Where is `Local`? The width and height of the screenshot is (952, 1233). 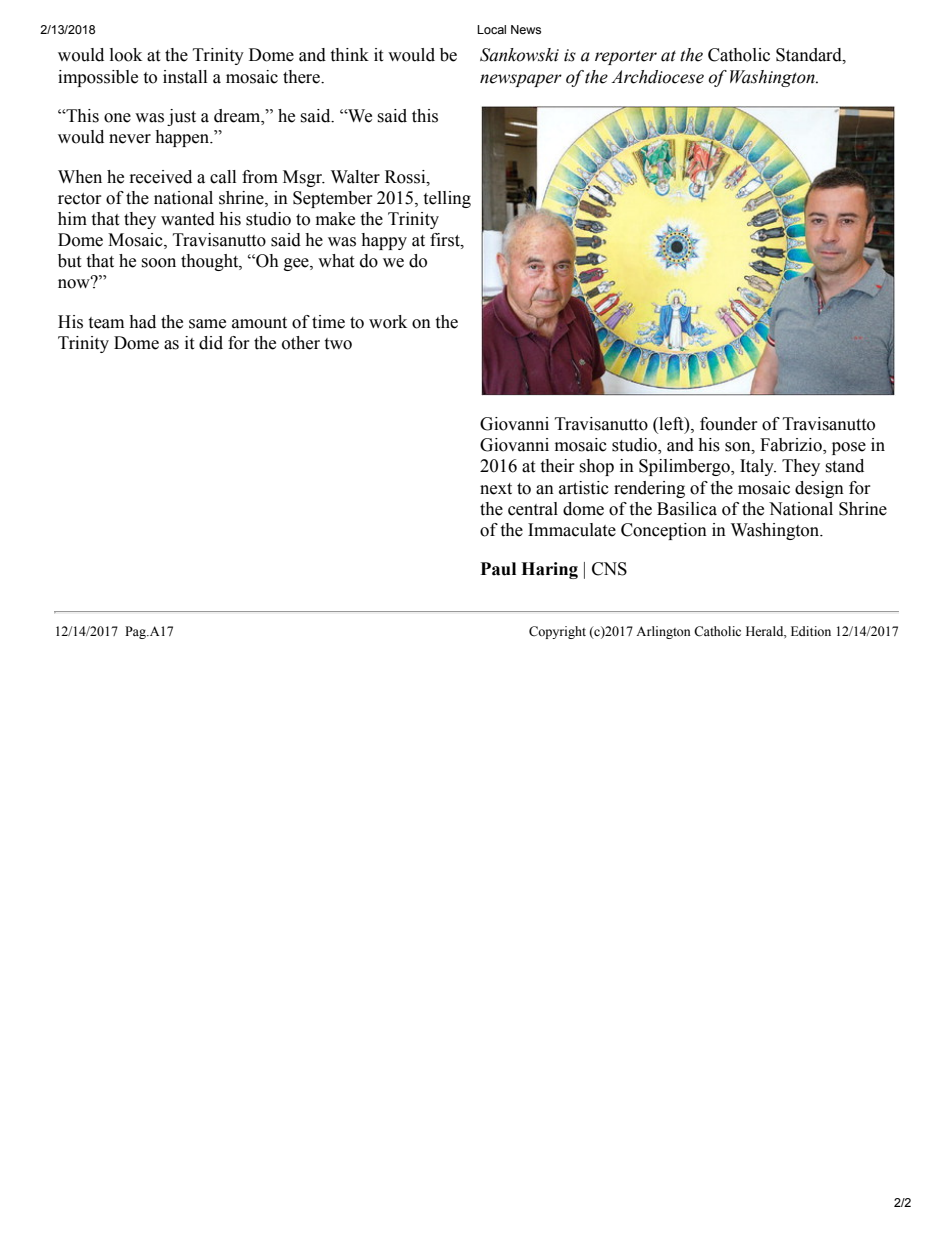
Local is located at coordinates (491, 29).
